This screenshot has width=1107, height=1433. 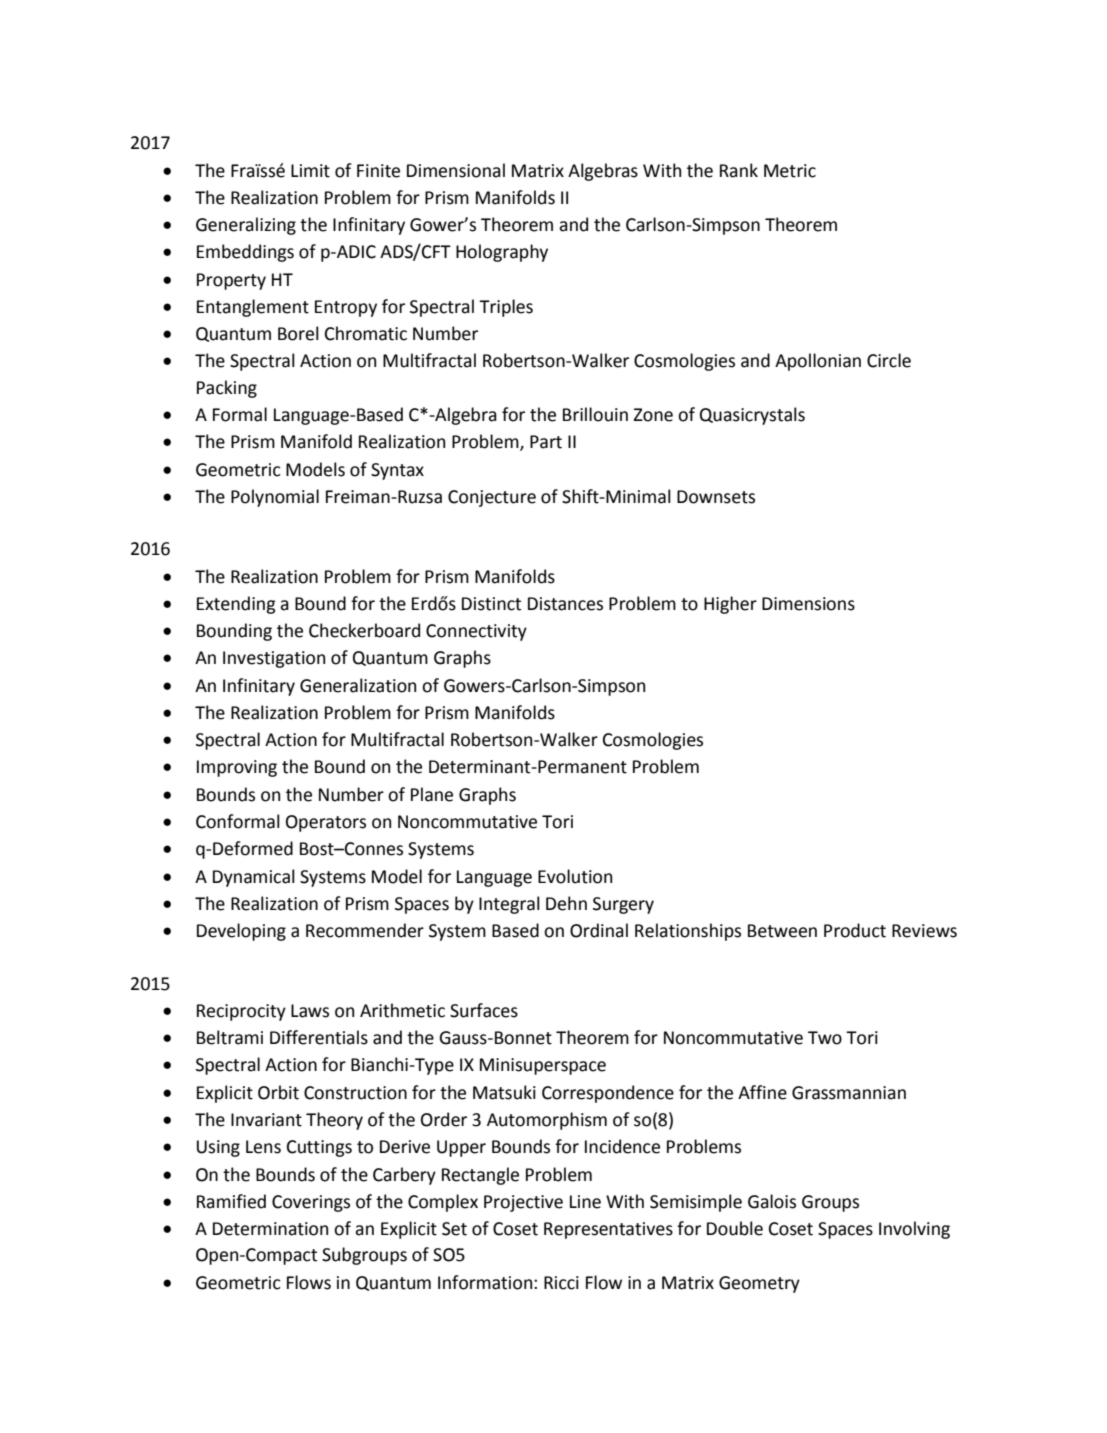 What do you see at coordinates (358, 685) in the screenshot?
I see `Generalization` at bounding box center [358, 685].
